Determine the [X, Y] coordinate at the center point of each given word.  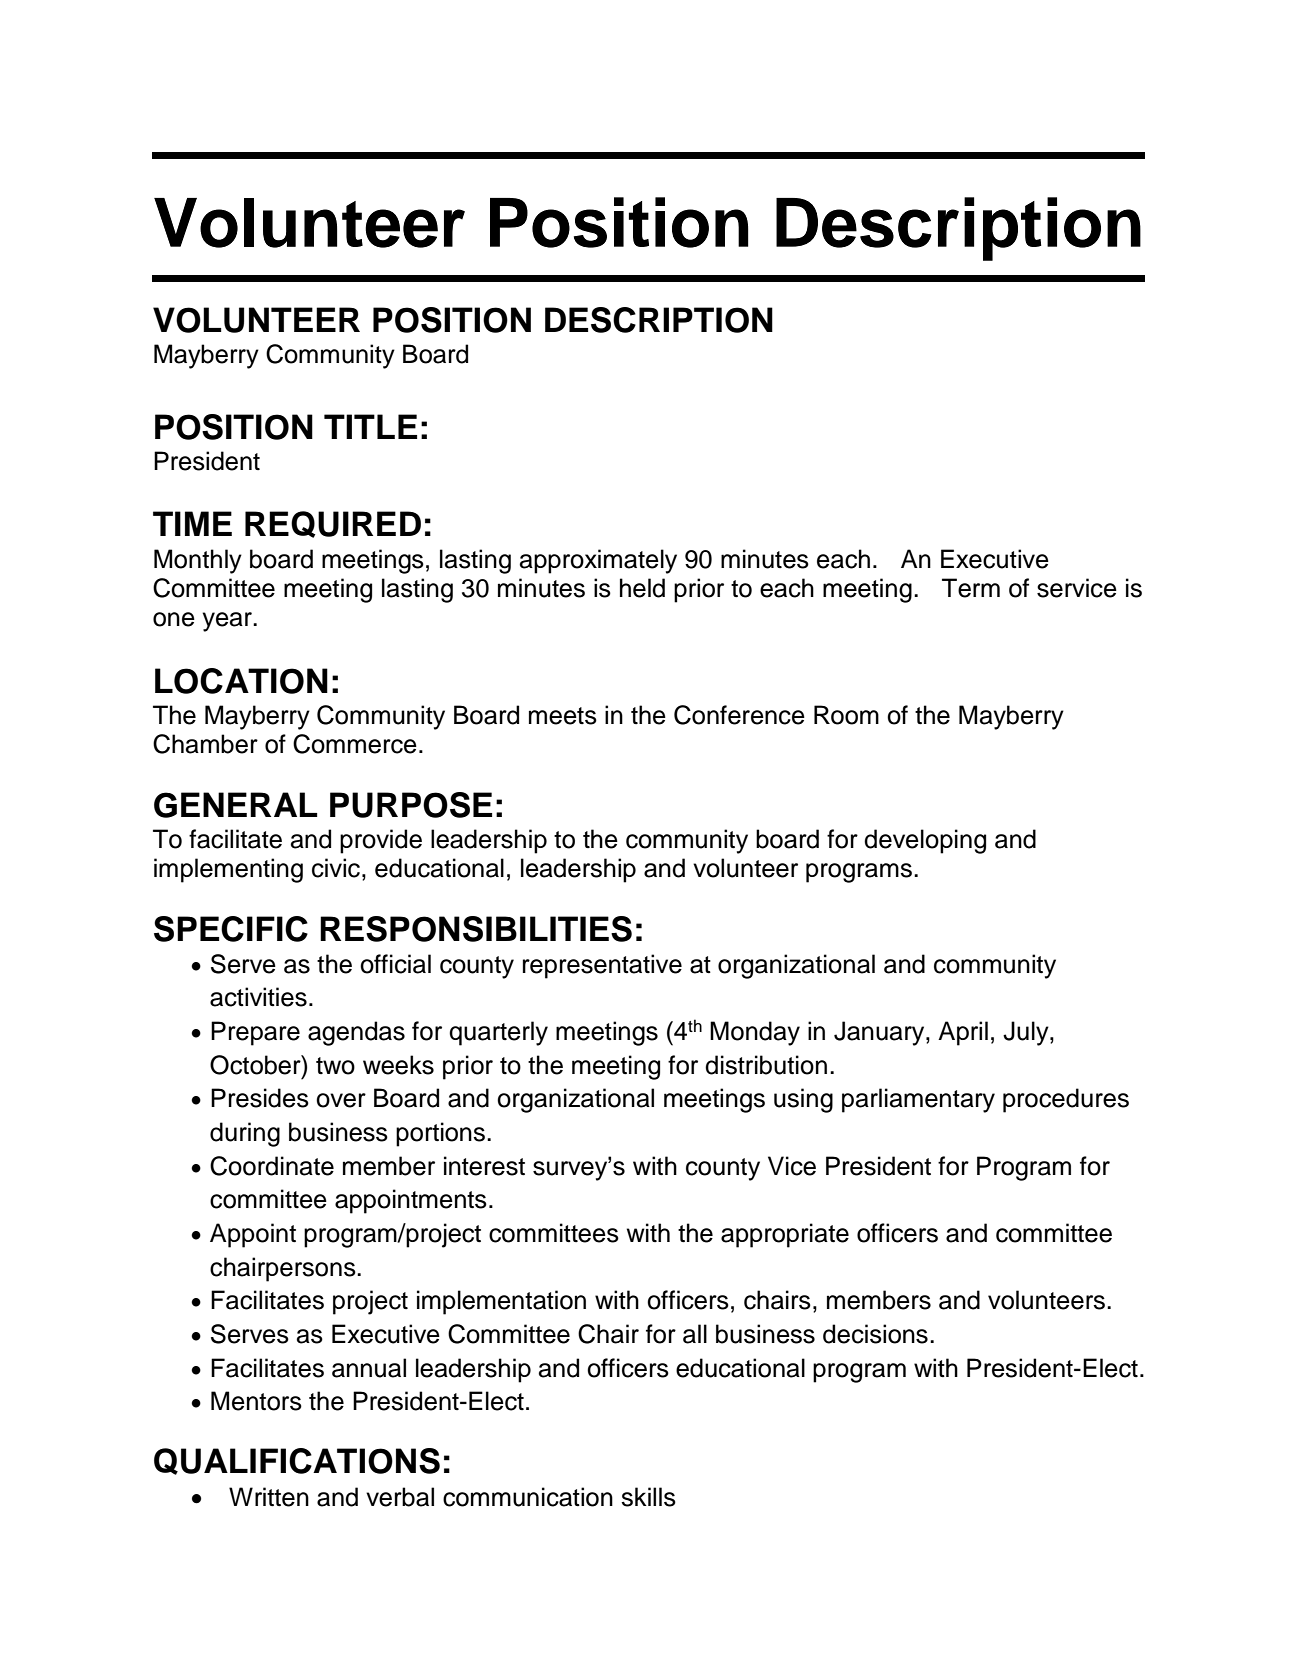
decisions [875, 1334]
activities [258, 997]
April [963, 1033]
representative [602, 966]
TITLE [370, 426]
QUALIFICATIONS [297, 1461]
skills [648, 1497]
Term [971, 588]
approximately [598, 561]
